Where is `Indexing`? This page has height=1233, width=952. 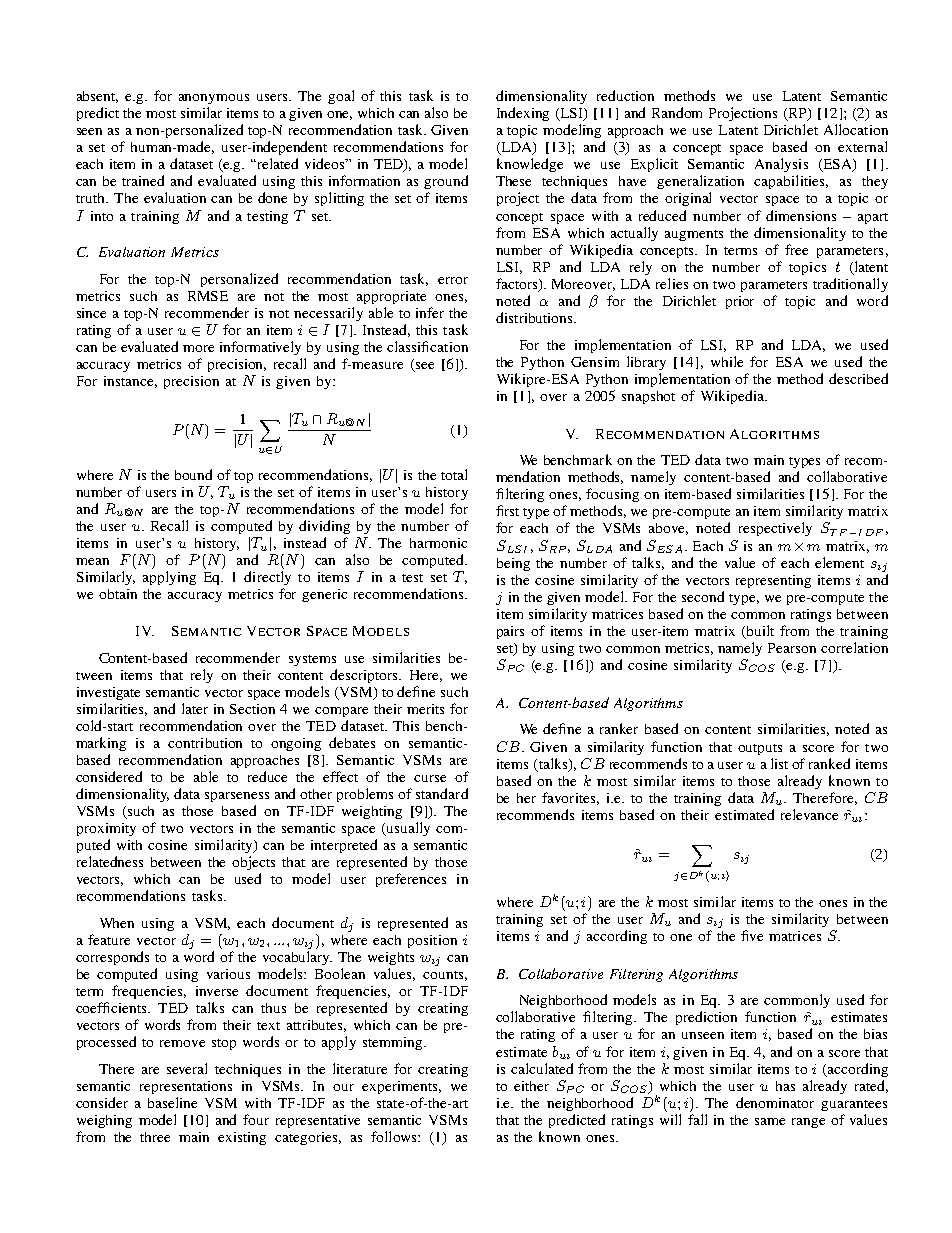 Indexing is located at coordinates (523, 114).
